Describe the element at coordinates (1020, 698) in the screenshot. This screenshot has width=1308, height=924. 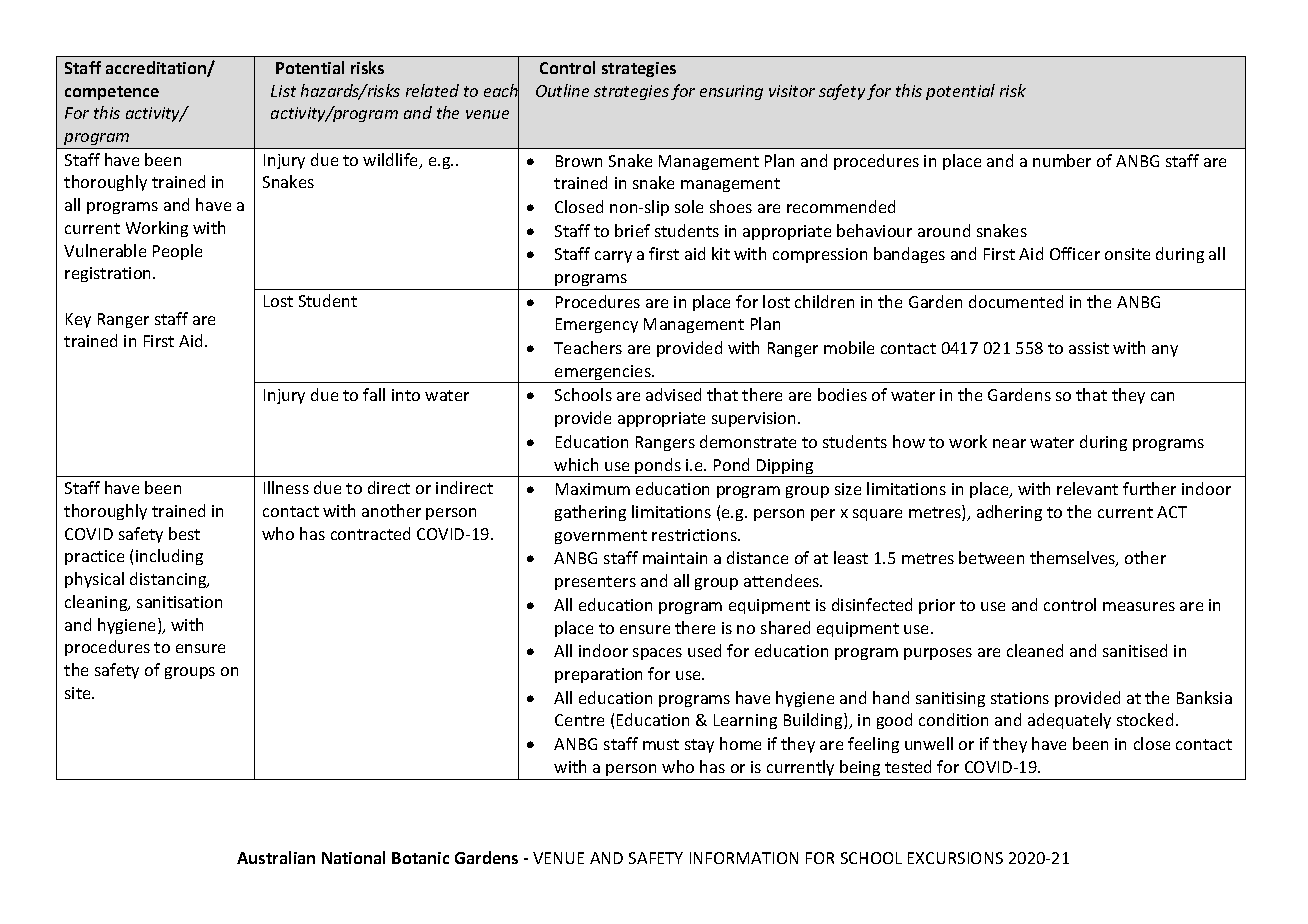
I see `stations` at that location.
